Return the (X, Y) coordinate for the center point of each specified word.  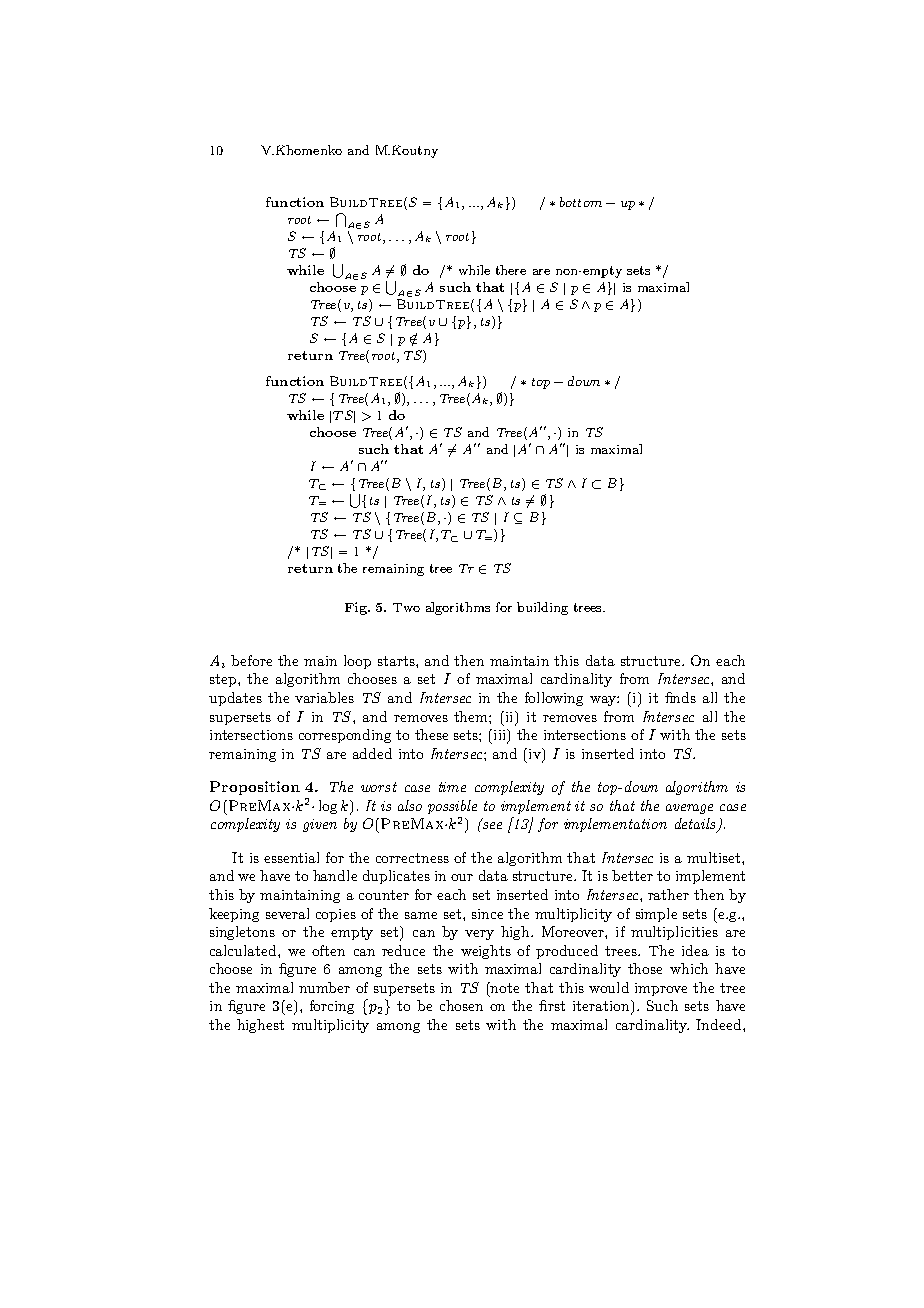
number (324, 987)
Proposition (255, 788)
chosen (461, 1005)
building (542, 608)
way (604, 701)
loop (357, 662)
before (251, 660)
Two (406, 607)
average (689, 809)
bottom (581, 202)
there (511, 270)
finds (680, 697)
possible (452, 807)
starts (397, 661)
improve (661, 989)
